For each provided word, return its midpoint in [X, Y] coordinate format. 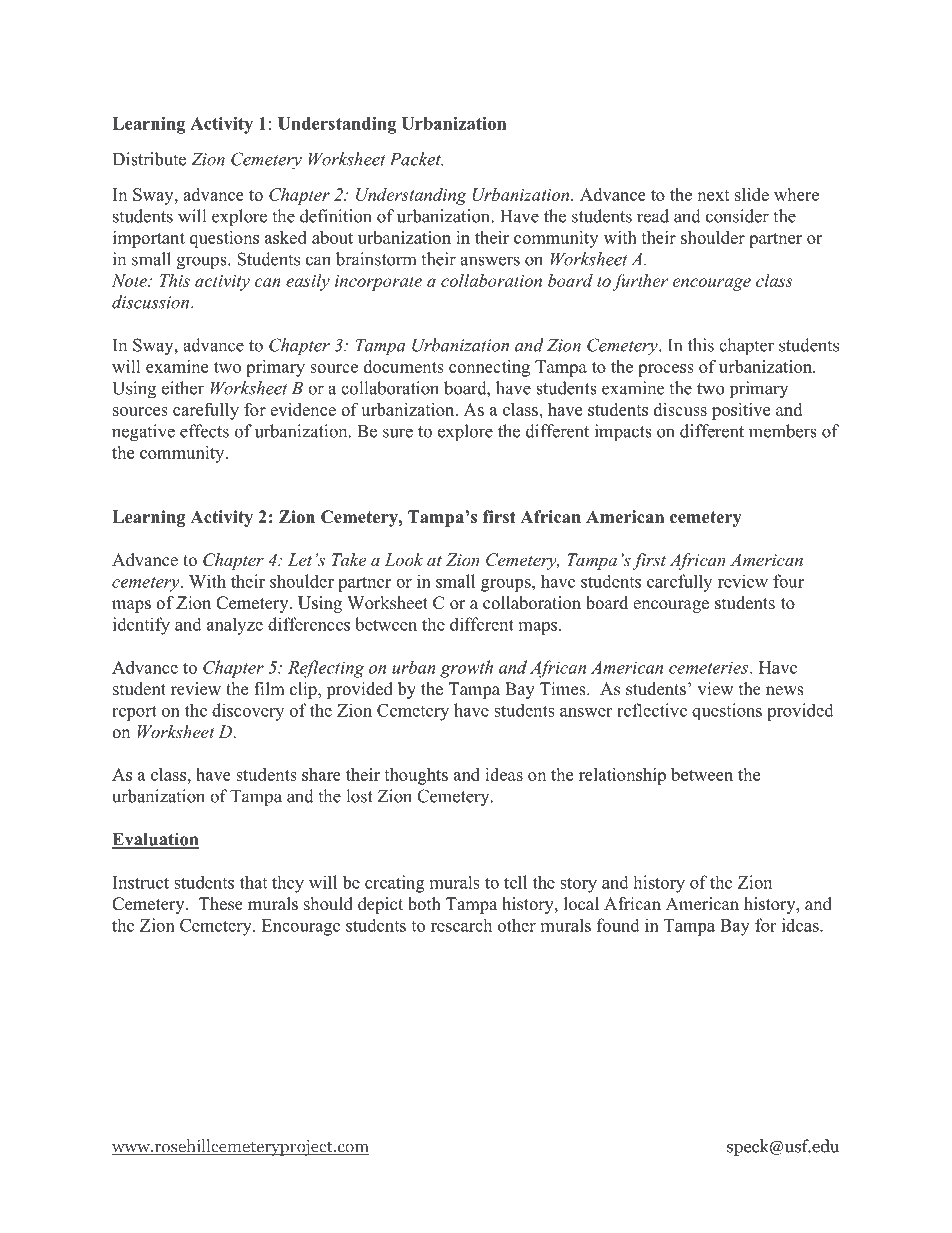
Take [349, 559]
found [618, 925]
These [221, 904]
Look [404, 559]
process [666, 370]
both [424, 904]
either [183, 388]
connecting [489, 368]
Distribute [149, 159]
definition [336, 216]
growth [466, 669]
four [788, 581]
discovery [248, 712]
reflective [652, 710]
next [713, 195]
